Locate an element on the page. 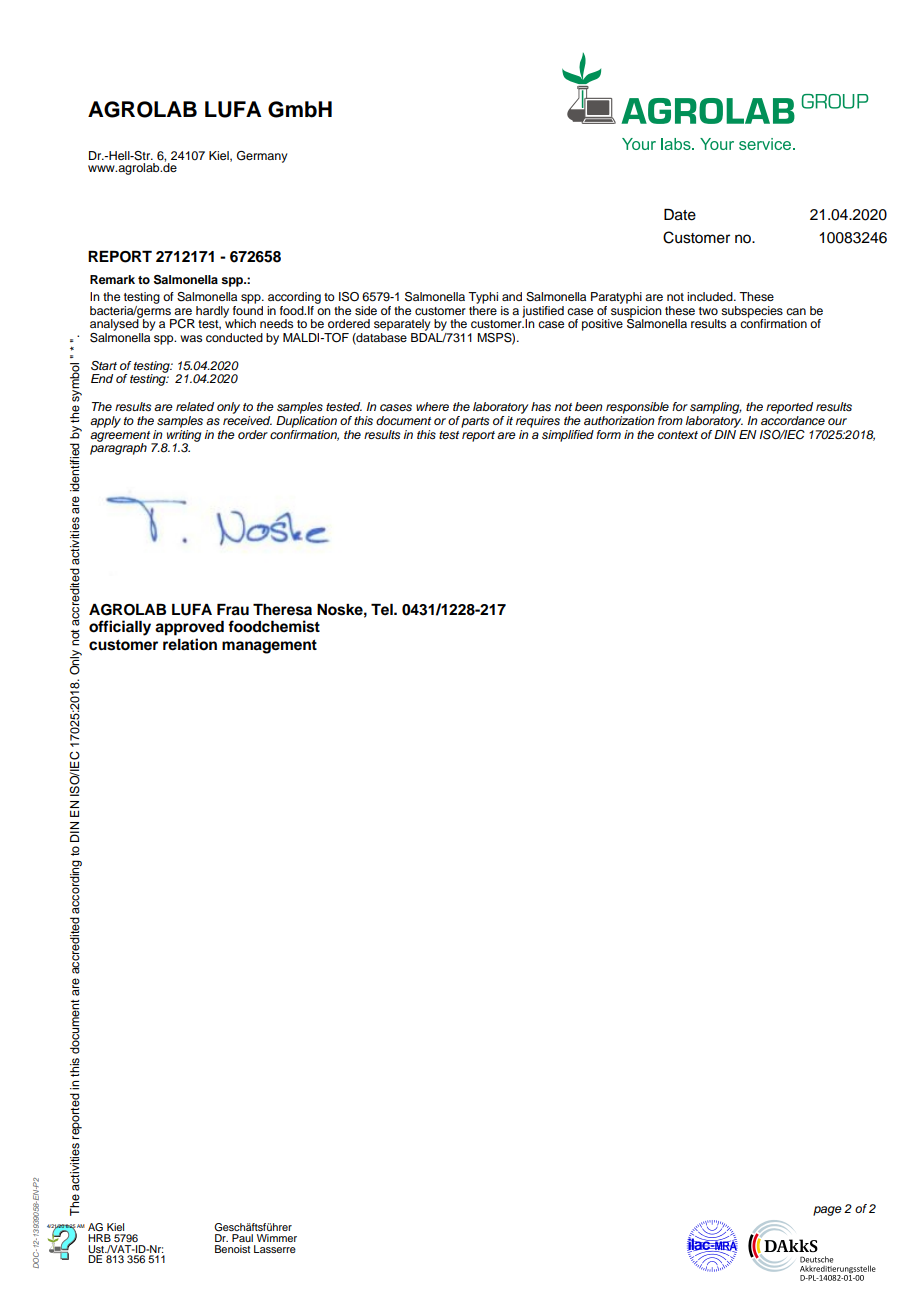 The height and width of the document is (1308, 924). Frau is located at coordinates (233, 610).
